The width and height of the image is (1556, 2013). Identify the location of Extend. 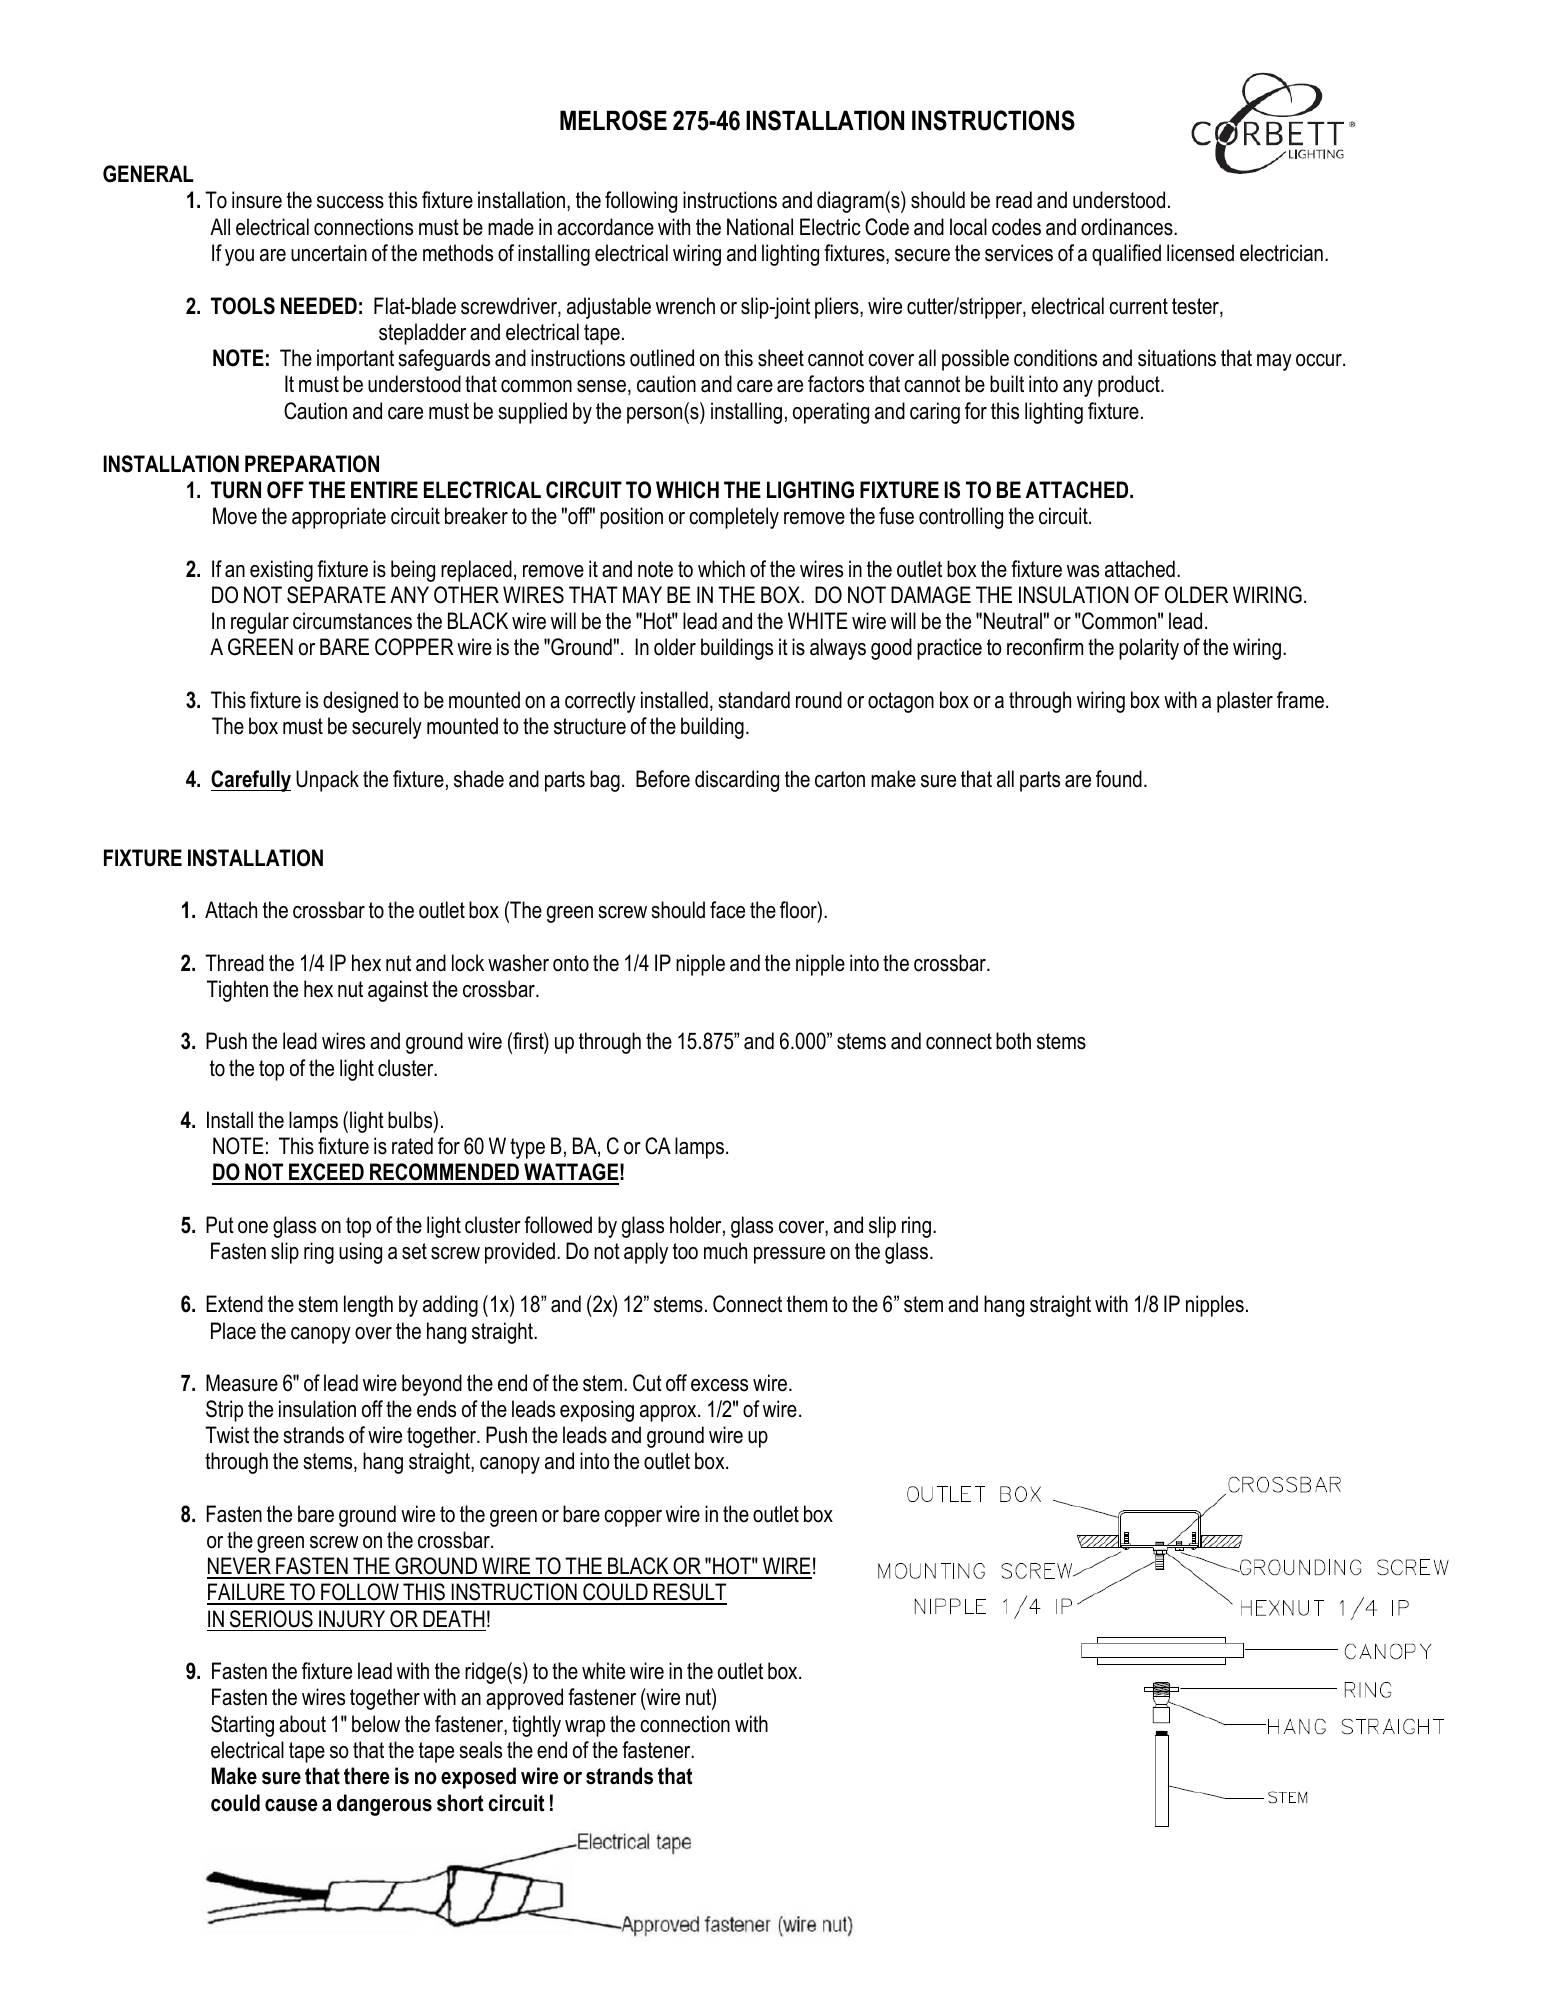
(234, 1304).
